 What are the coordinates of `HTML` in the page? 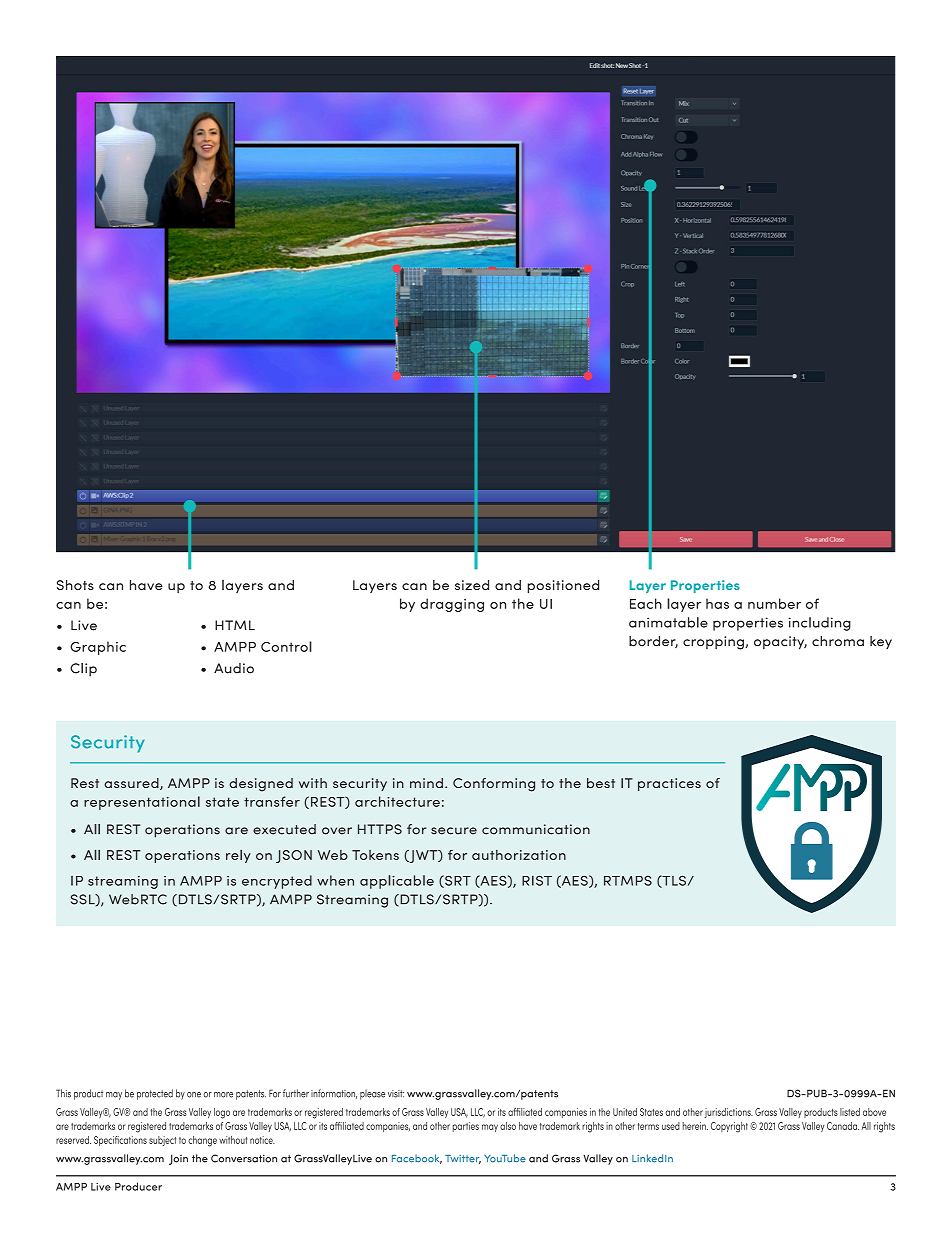 It's located at (235, 625).
